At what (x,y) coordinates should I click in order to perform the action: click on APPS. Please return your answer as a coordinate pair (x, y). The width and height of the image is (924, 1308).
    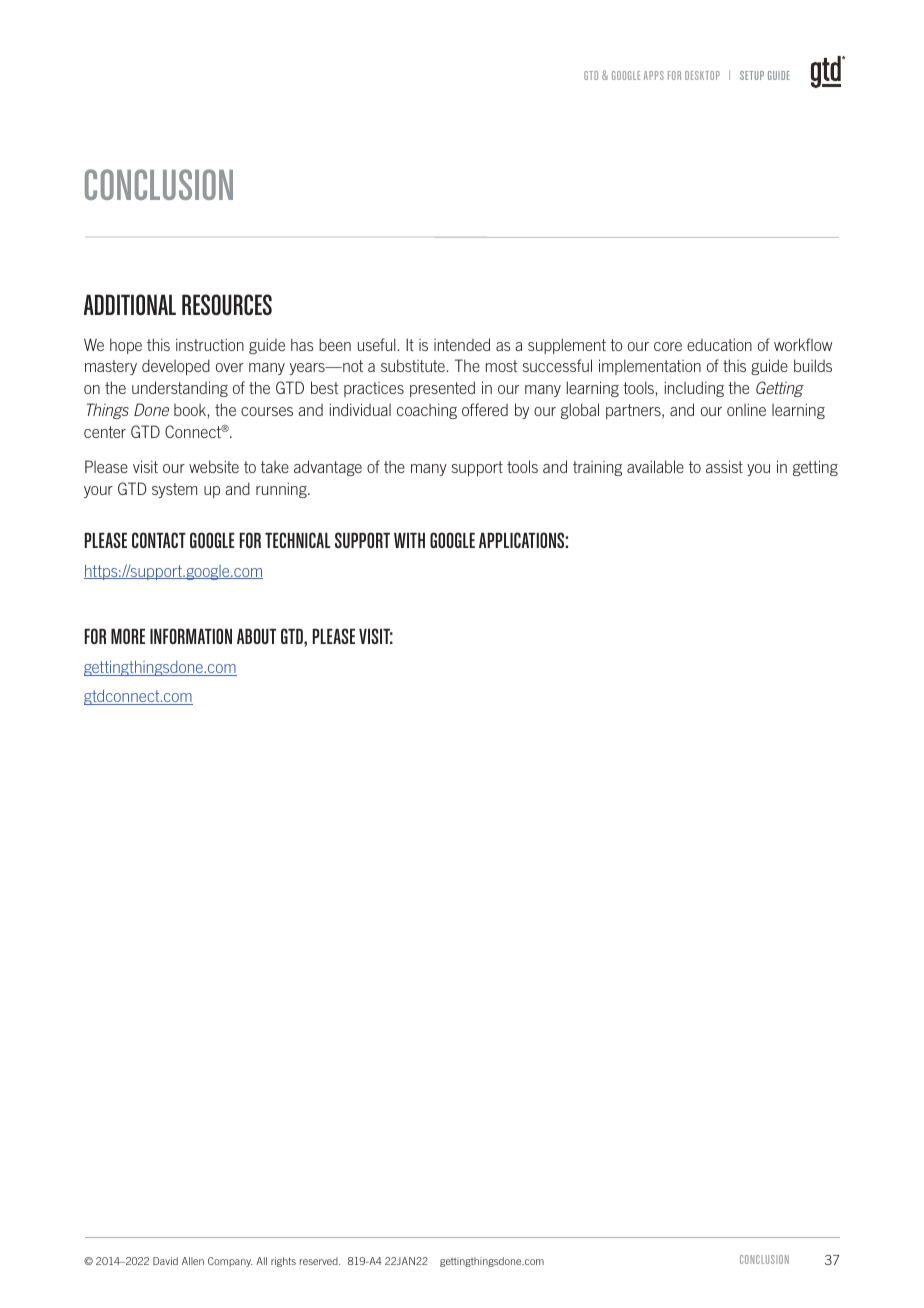
    Looking at the image, I should click on (654, 75).
